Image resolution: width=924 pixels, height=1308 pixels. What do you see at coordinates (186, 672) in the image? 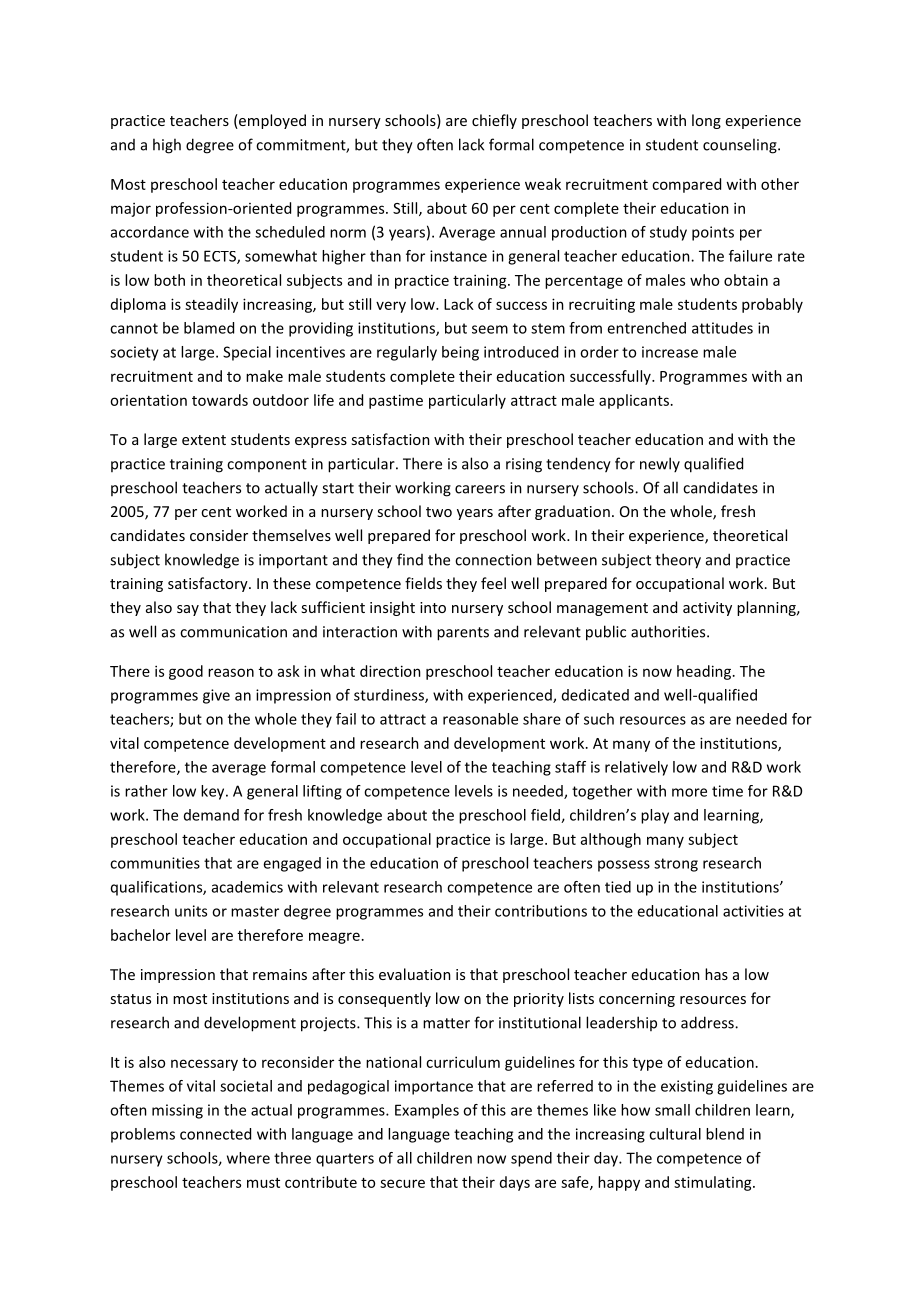
I see `good` at bounding box center [186, 672].
